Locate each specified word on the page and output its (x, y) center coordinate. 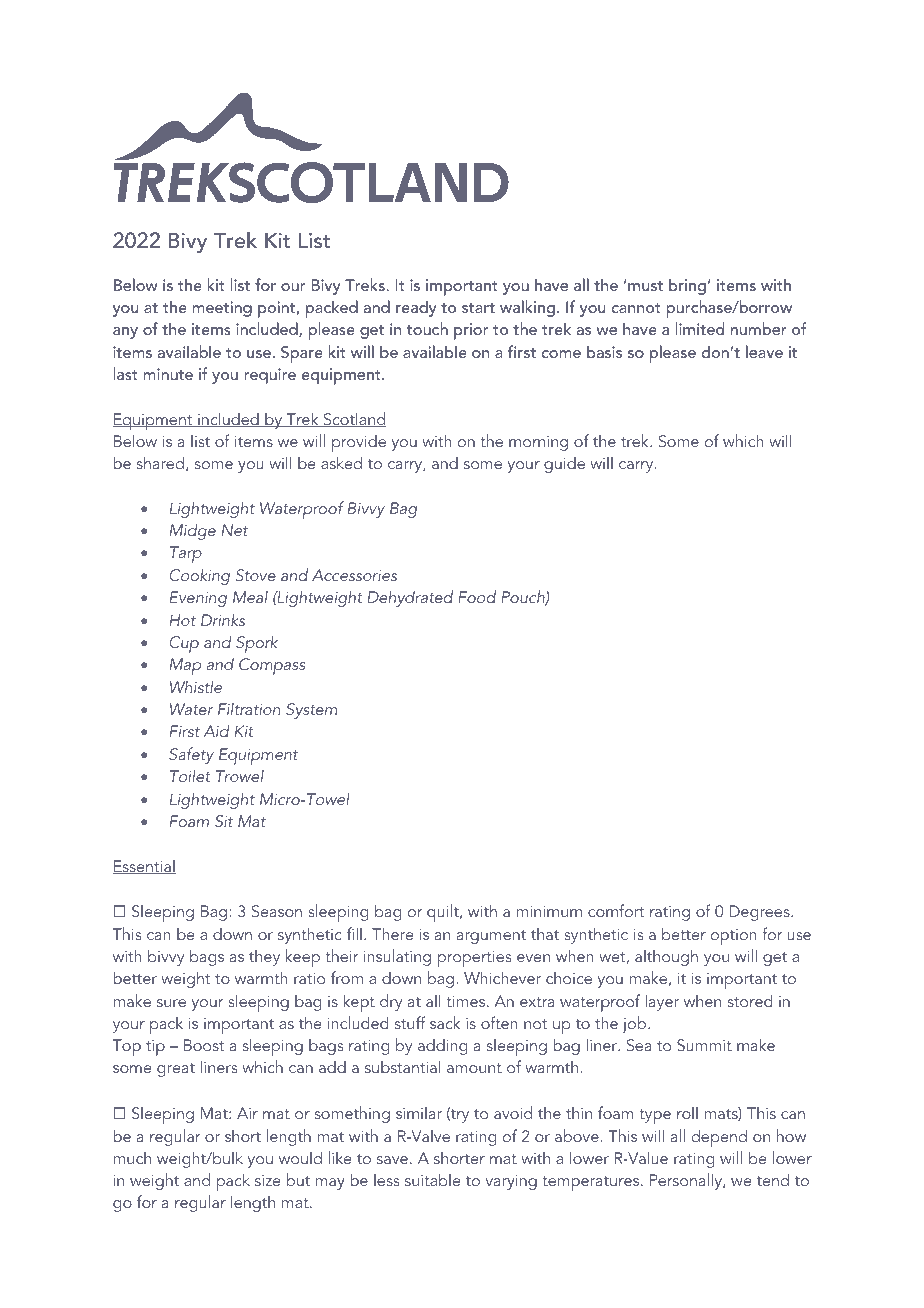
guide (564, 465)
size (267, 1180)
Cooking (200, 576)
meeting (222, 309)
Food (477, 596)
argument (491, 937)
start (478, 308)
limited (699, 328)
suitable (432, 1179)
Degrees (760, 913)
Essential (144, 867)
